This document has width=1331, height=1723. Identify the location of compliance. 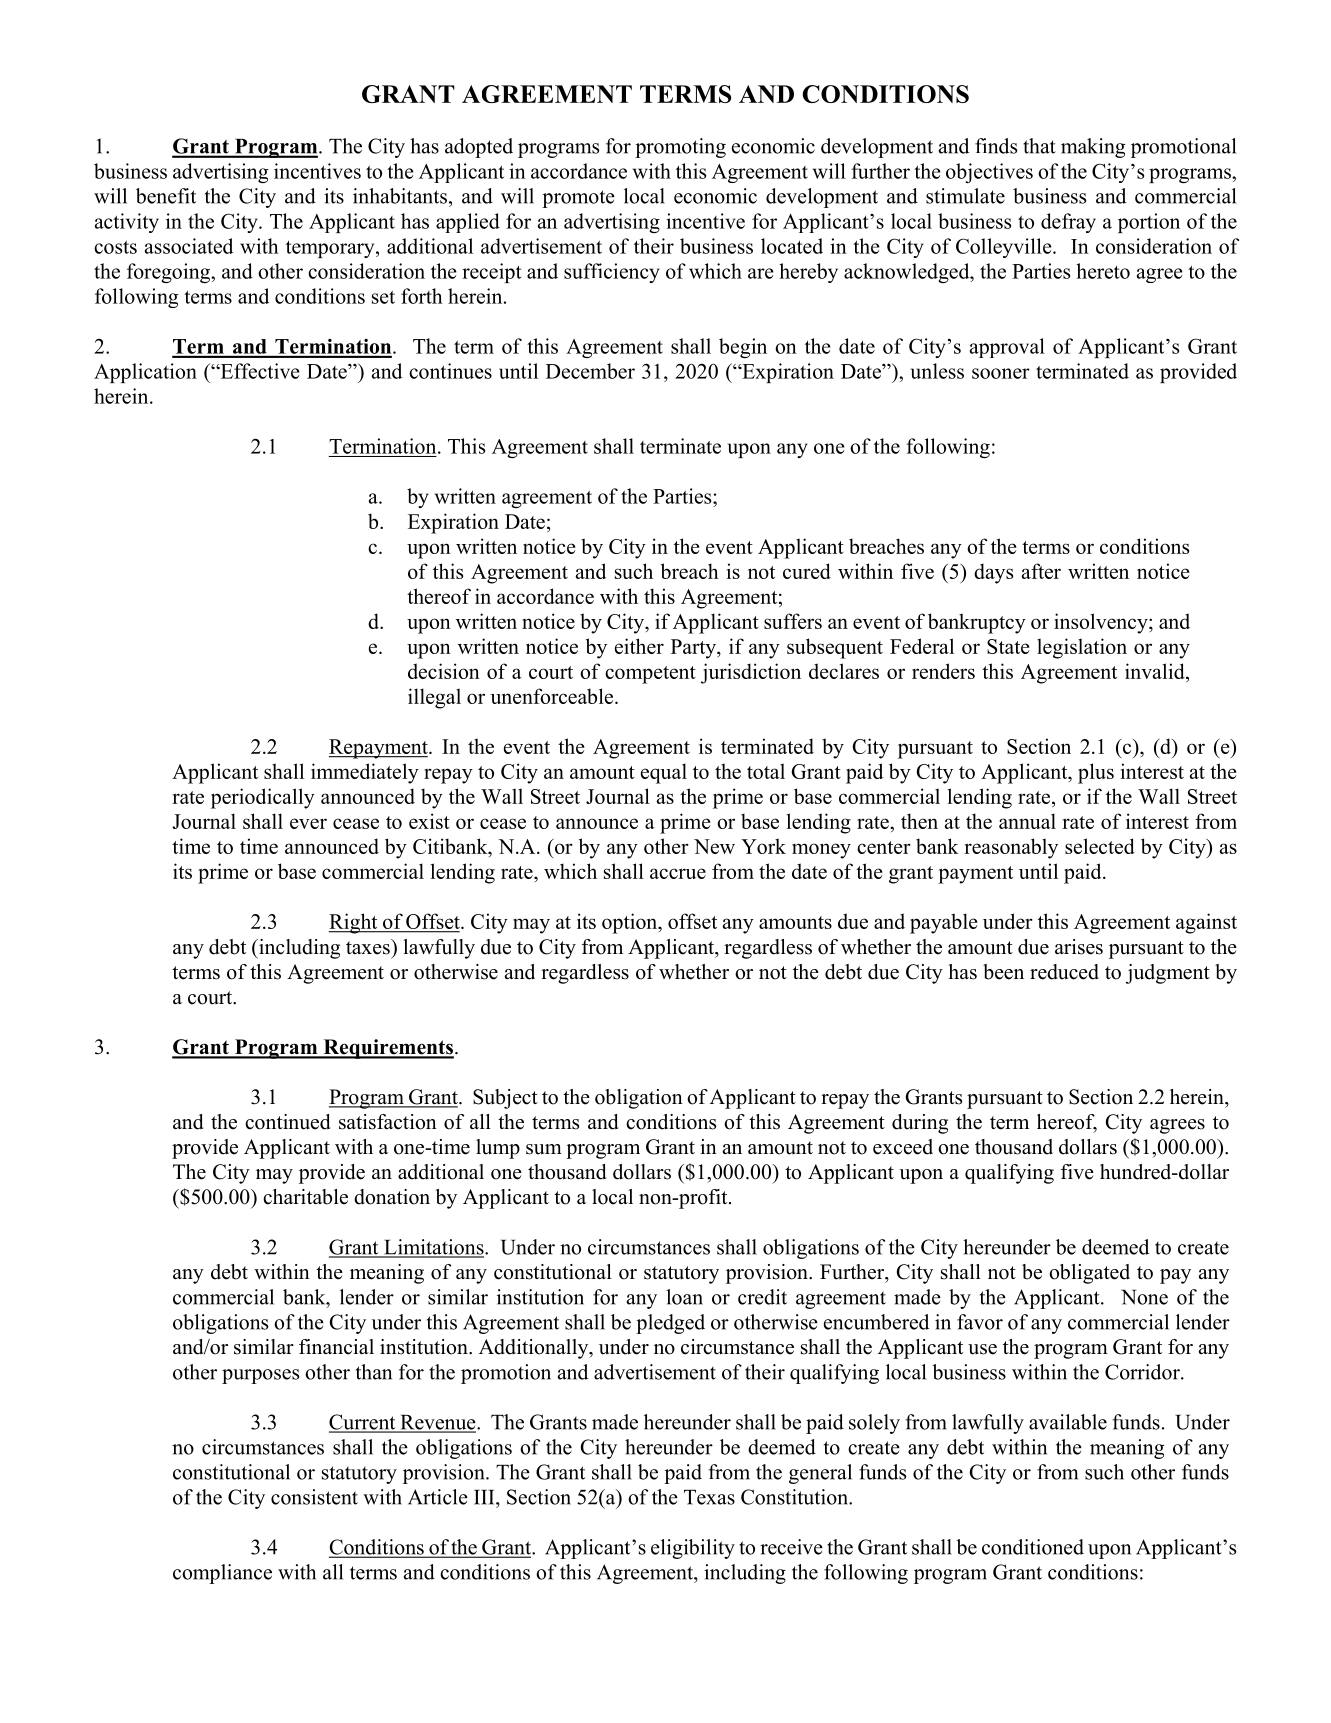
(222, 1574).
